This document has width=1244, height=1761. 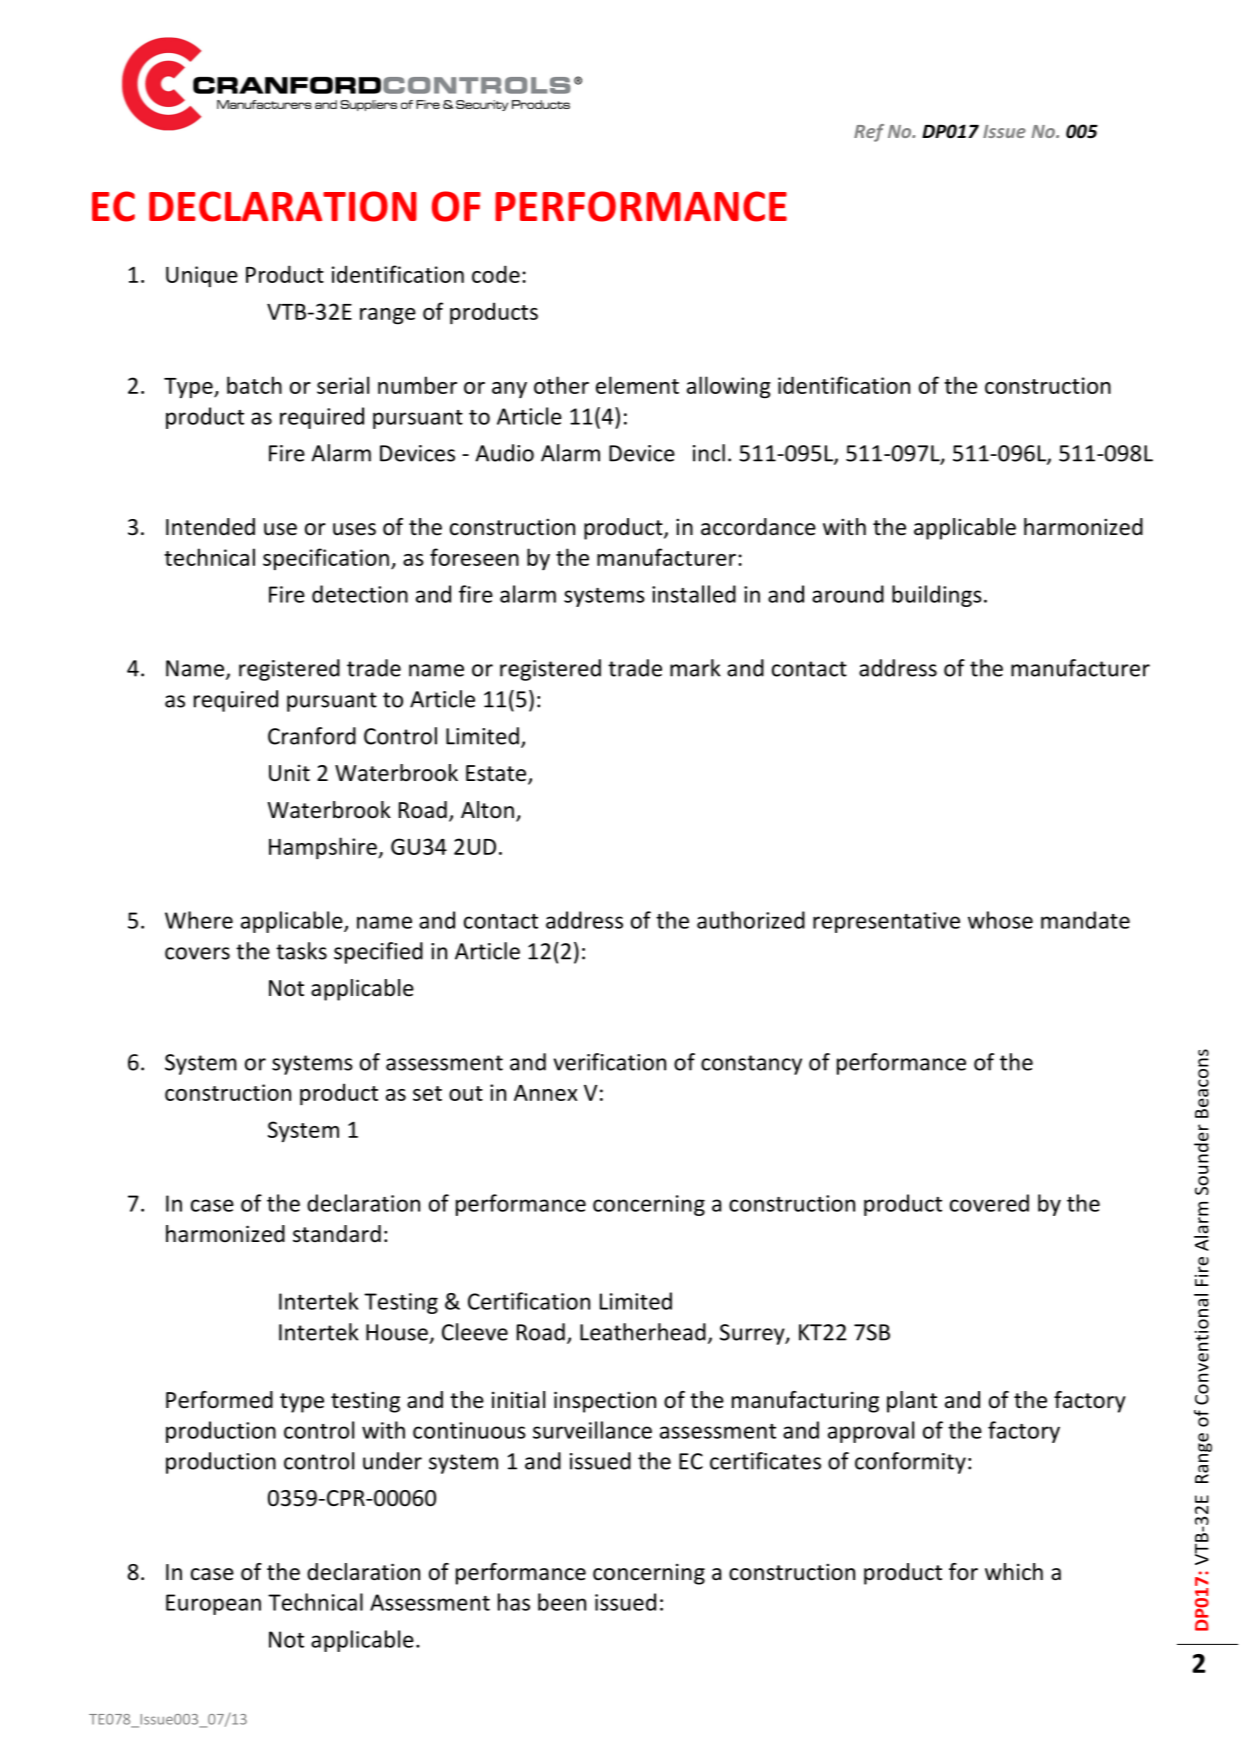 I want to click on Unique, so click(x=202, y=276).
